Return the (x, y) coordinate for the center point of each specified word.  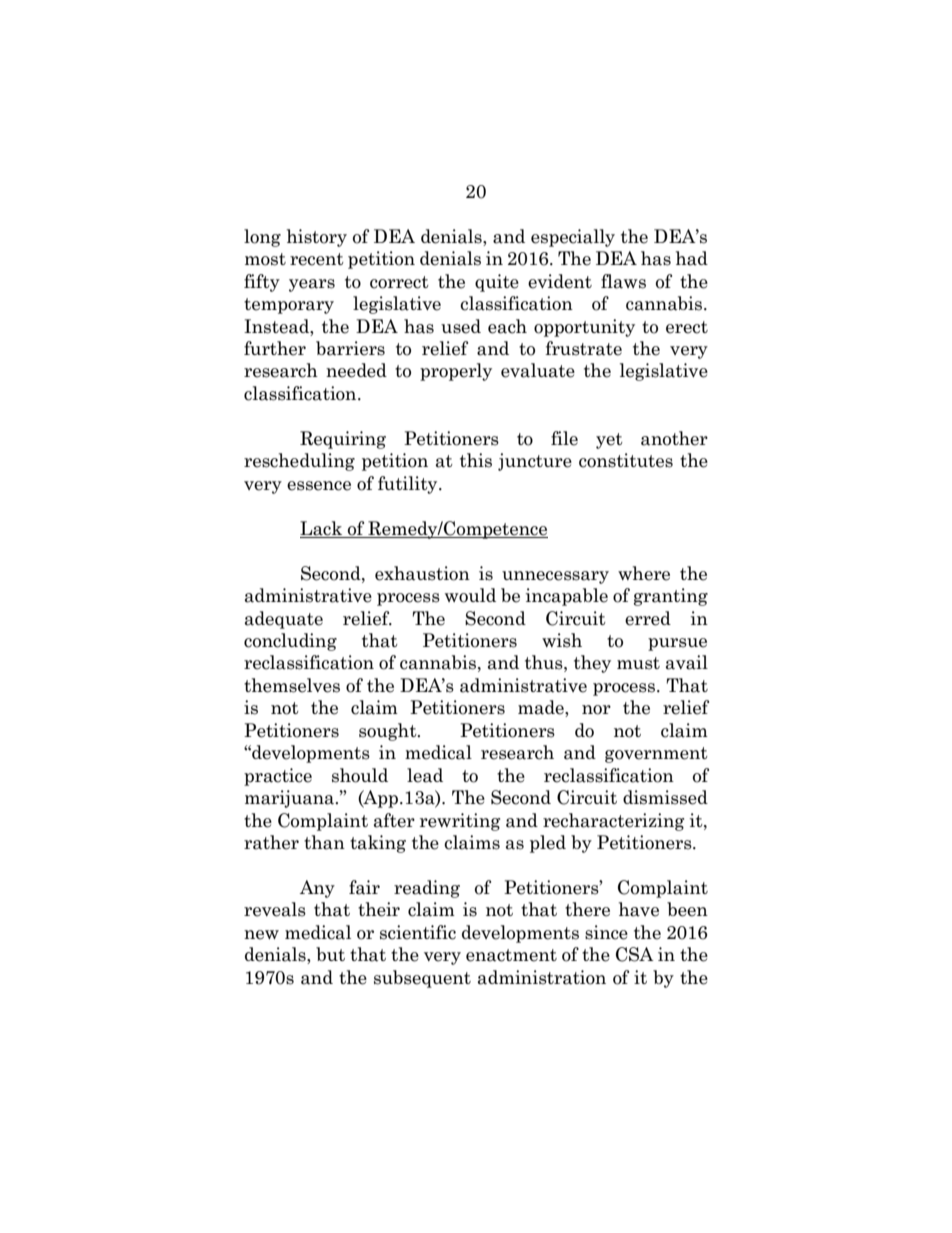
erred (648, 618)
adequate (284, 620)
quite (497, 283)
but (330, 954)
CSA (635, 954)
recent (317, 259)
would (470, 595)
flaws (623, 281)
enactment (511, 955)
